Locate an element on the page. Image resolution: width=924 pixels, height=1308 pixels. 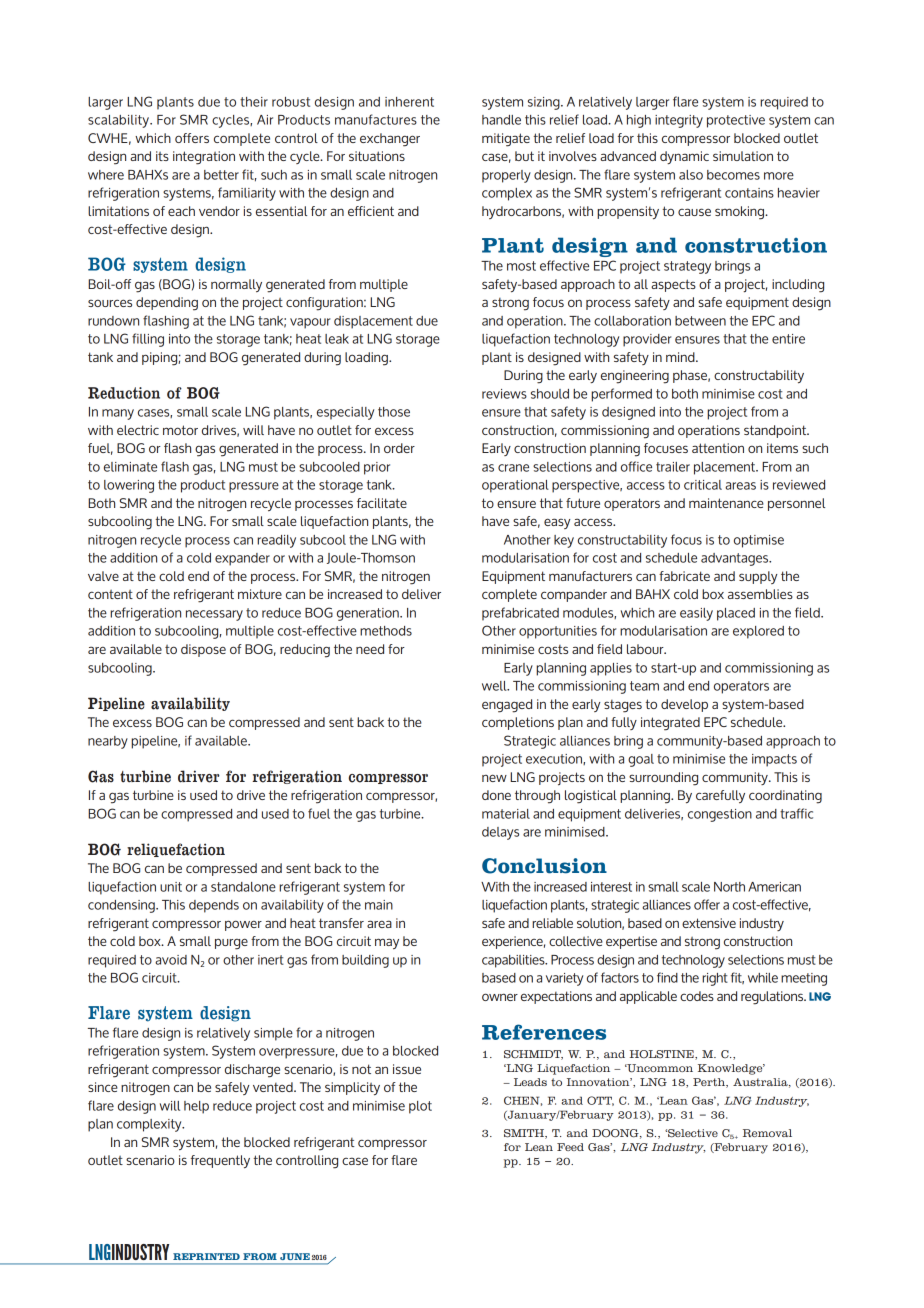
well is located at coordinates (495, 686).
